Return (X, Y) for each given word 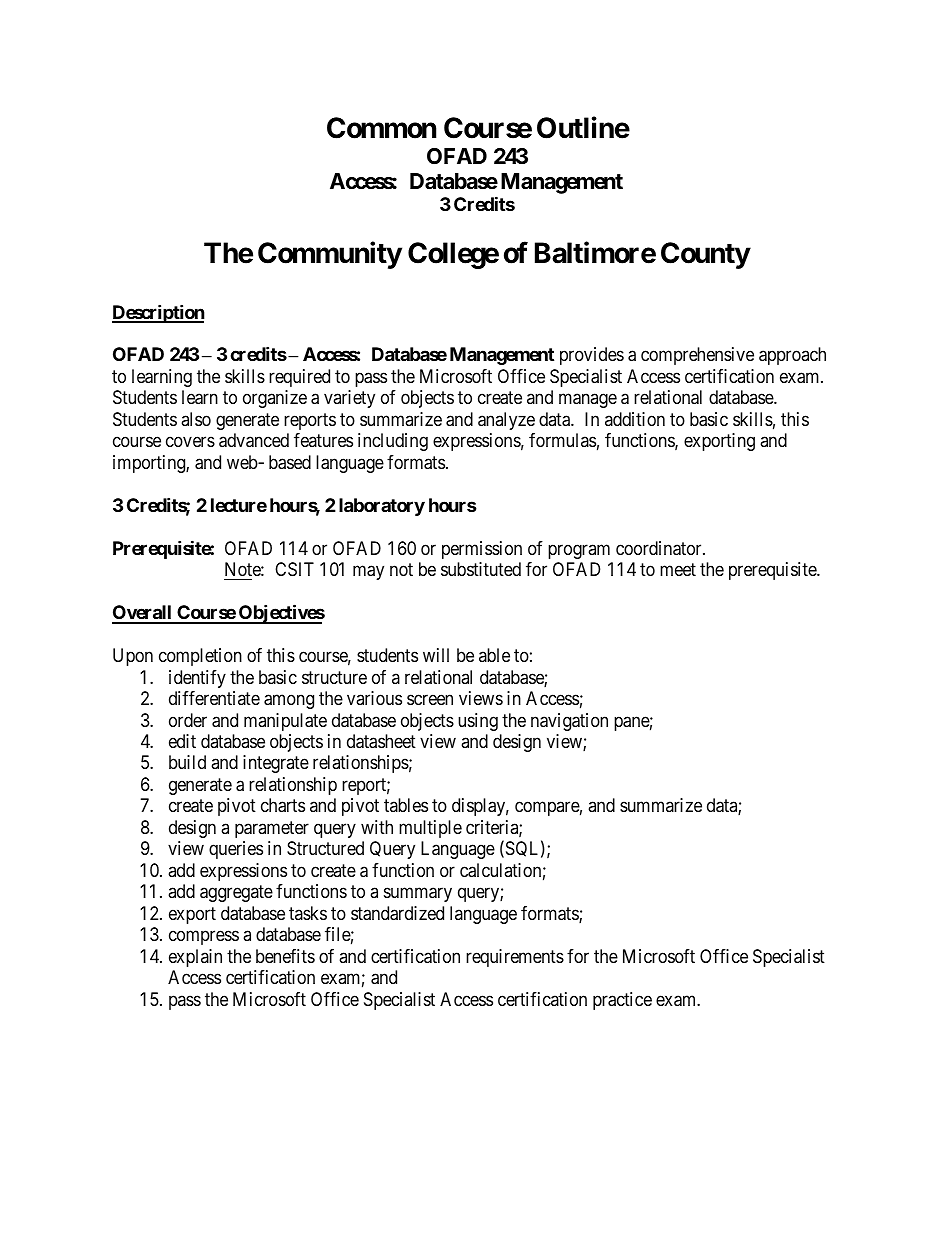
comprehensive (697, 356)
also (196, 419)
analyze (506, 421)
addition (635, 419)
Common (381, 128)
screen (430, 699)
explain (195, 958)
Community (330, 255)
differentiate (214, 698)
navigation (569, 722)
